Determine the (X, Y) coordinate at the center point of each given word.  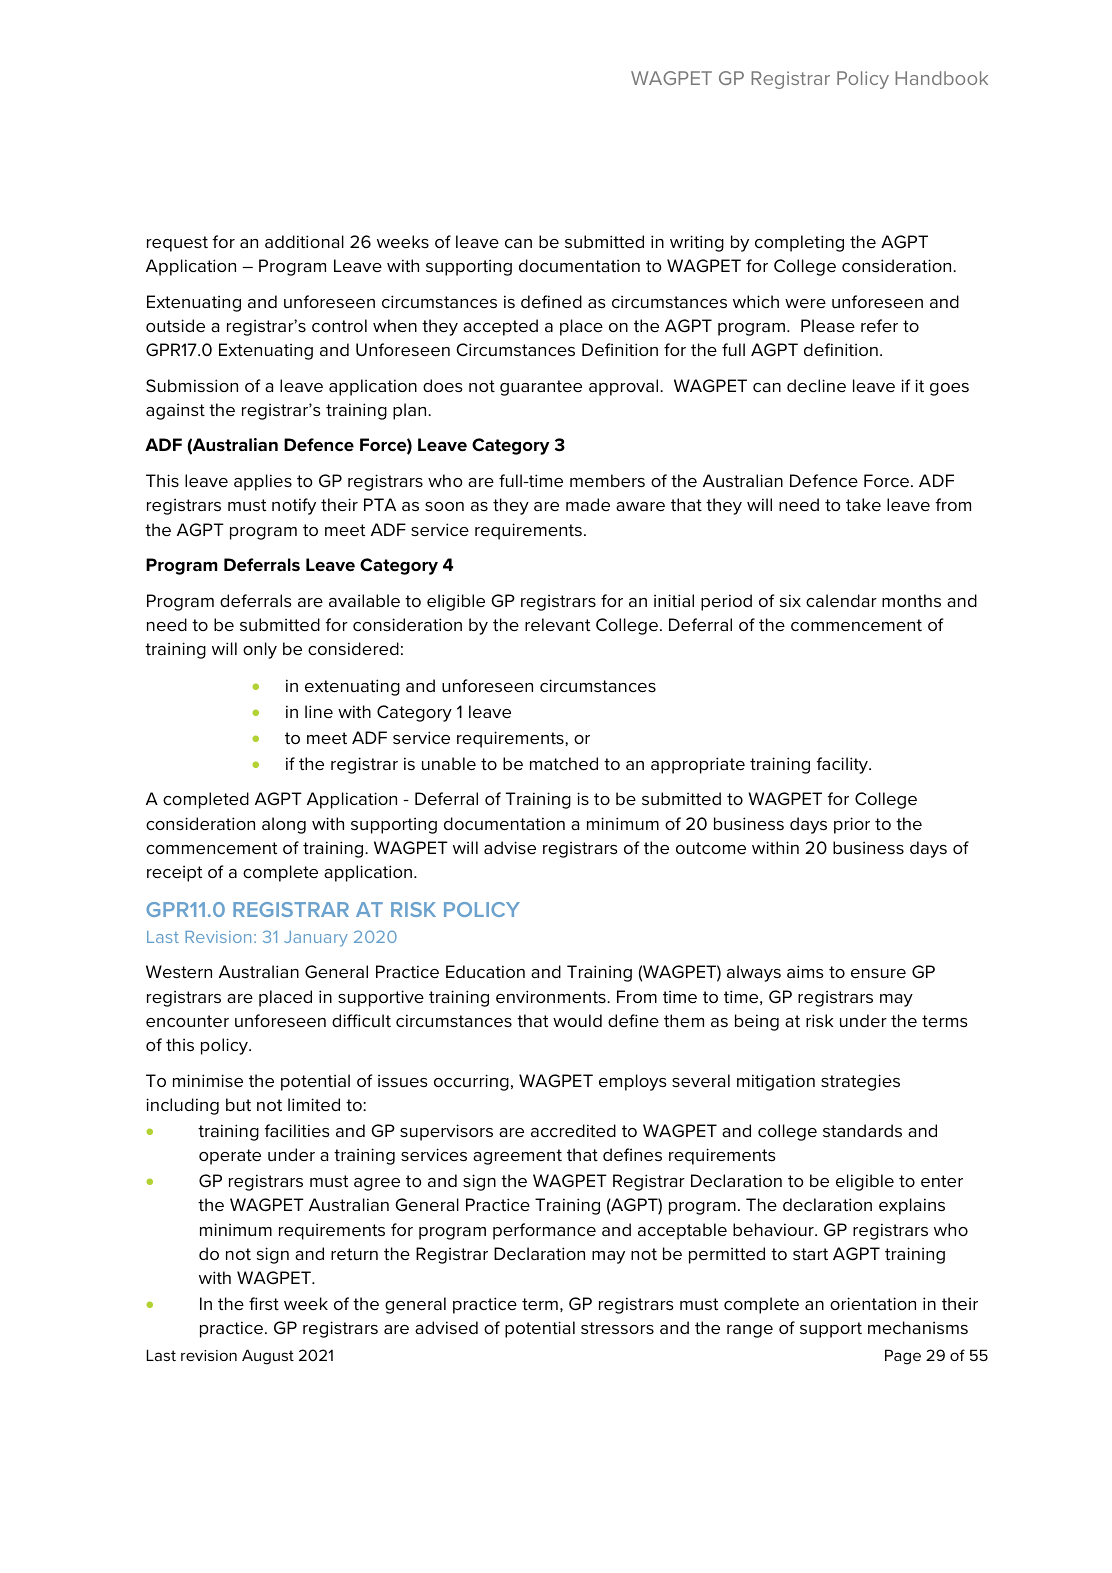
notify (294, 506)
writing (697, 243)
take (863, 504)
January (316, 939)
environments (552, 996)
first (264, 1303)
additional (304, 241)
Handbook (941, 78)
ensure (878, 973)
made (588, 504)
